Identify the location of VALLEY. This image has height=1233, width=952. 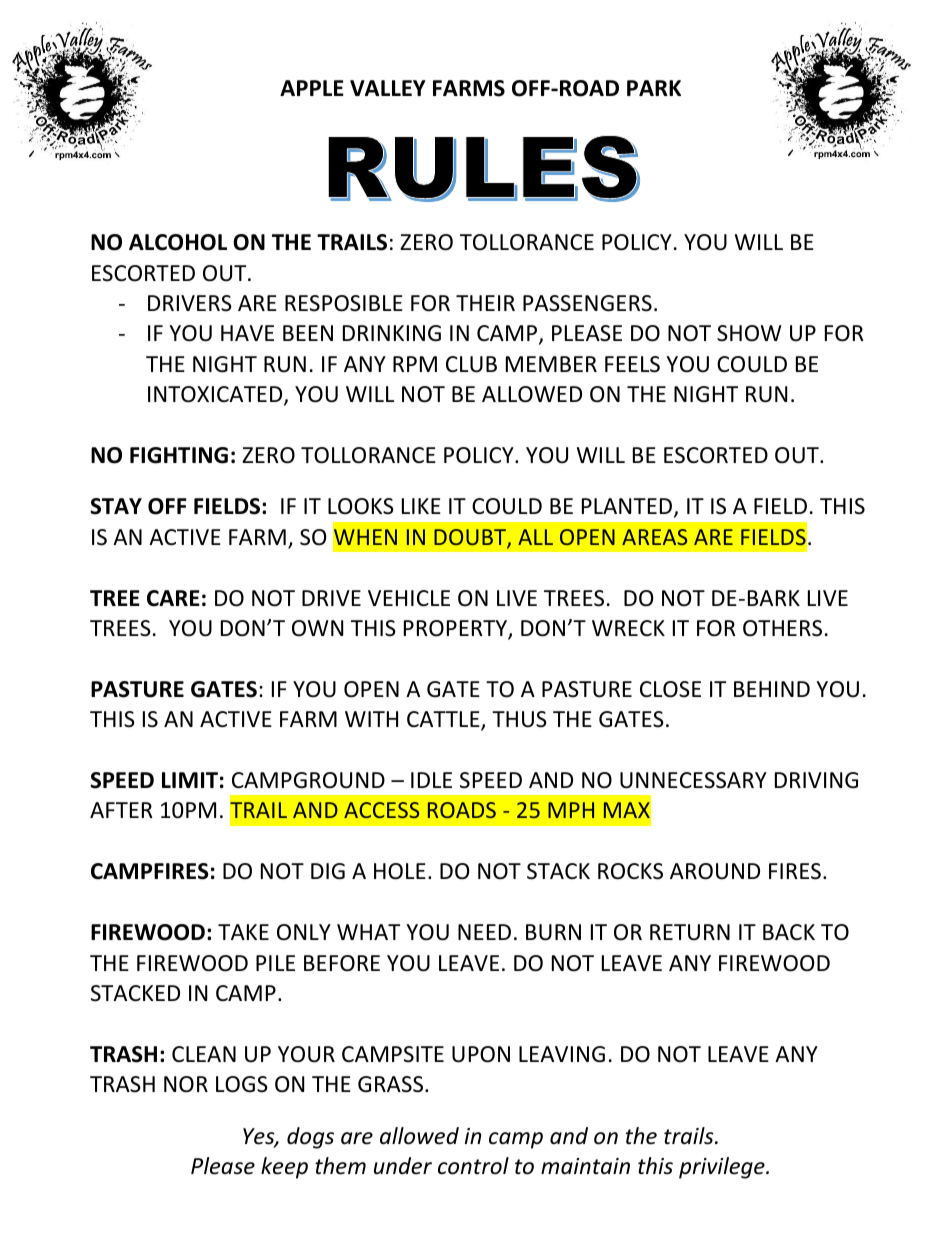
(388, 88).
